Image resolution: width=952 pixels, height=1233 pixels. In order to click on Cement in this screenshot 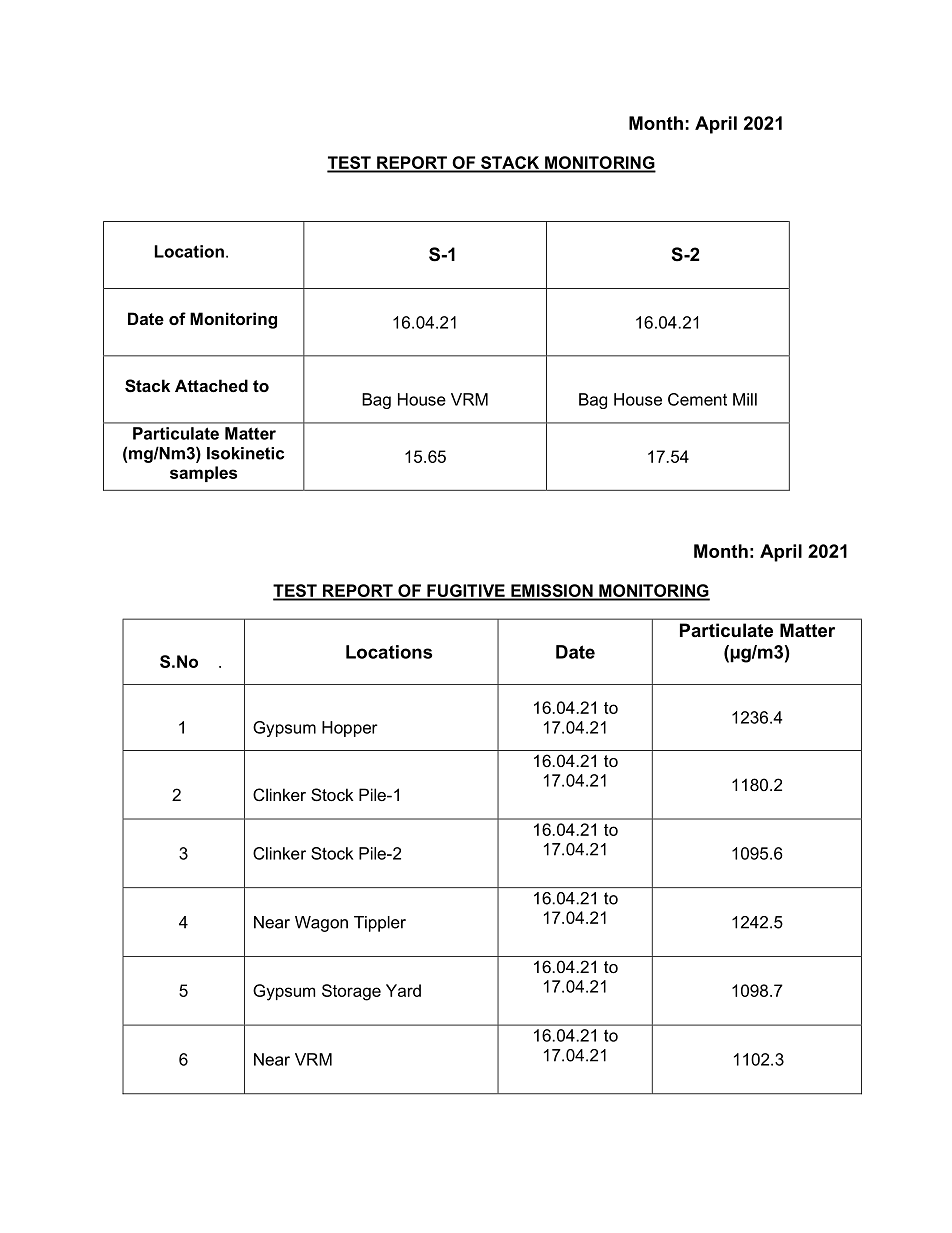, I will do `click(697, 399)`.
